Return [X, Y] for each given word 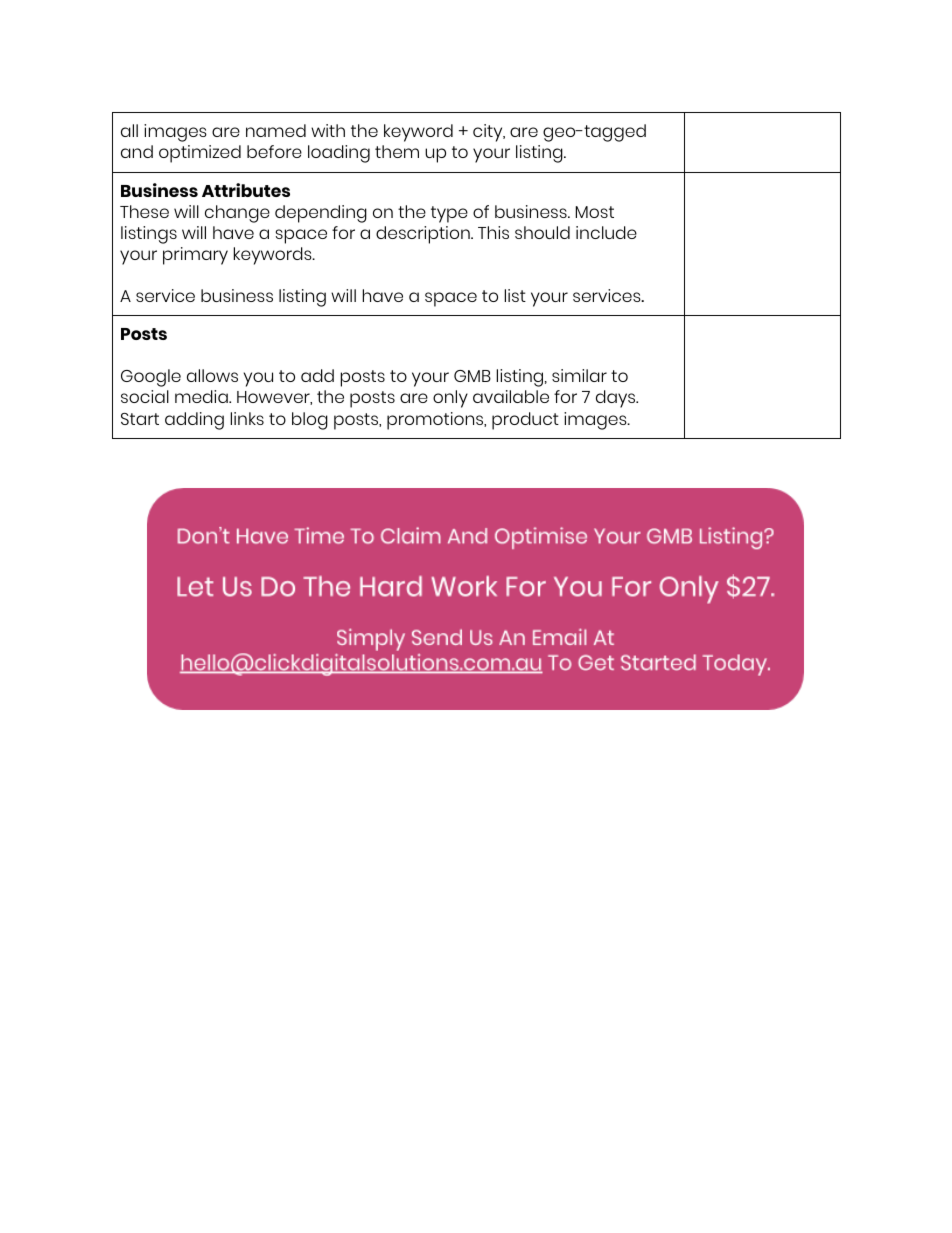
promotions [436, 421]
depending [321, 214]
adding [194, 421]
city [489, 133]
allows [212, 375]
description [424, 235]
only [450, 399]
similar [579, 375]
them [397, 151]
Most [595, 212]
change [237, 214]
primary [195, 256]
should [542, 232]
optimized [200, 154]
